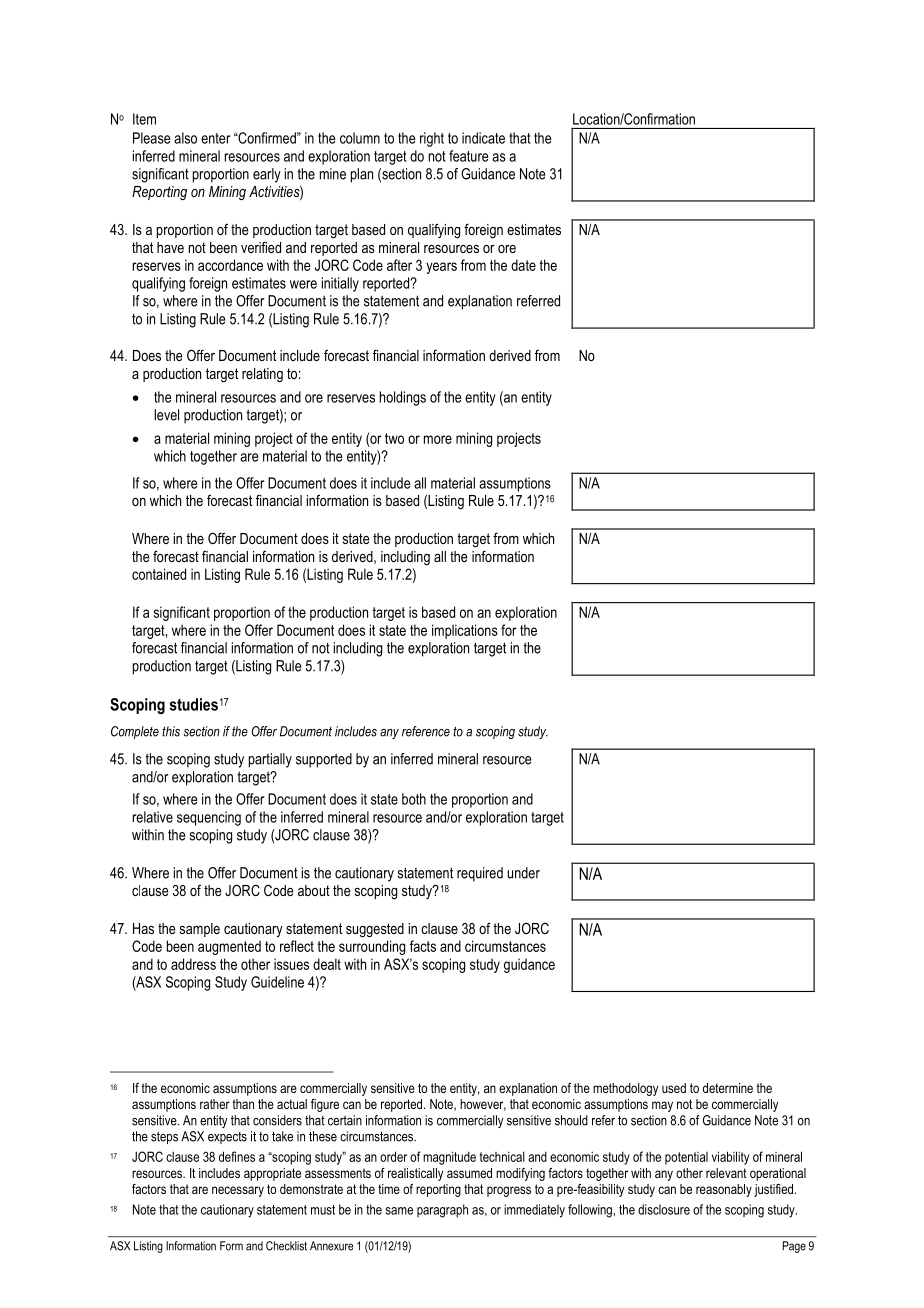 The height and width of the screenshot is (1308, 924). Describe the element at coordinates (465, 631) in the screenshot. I see `implications` at that location.
